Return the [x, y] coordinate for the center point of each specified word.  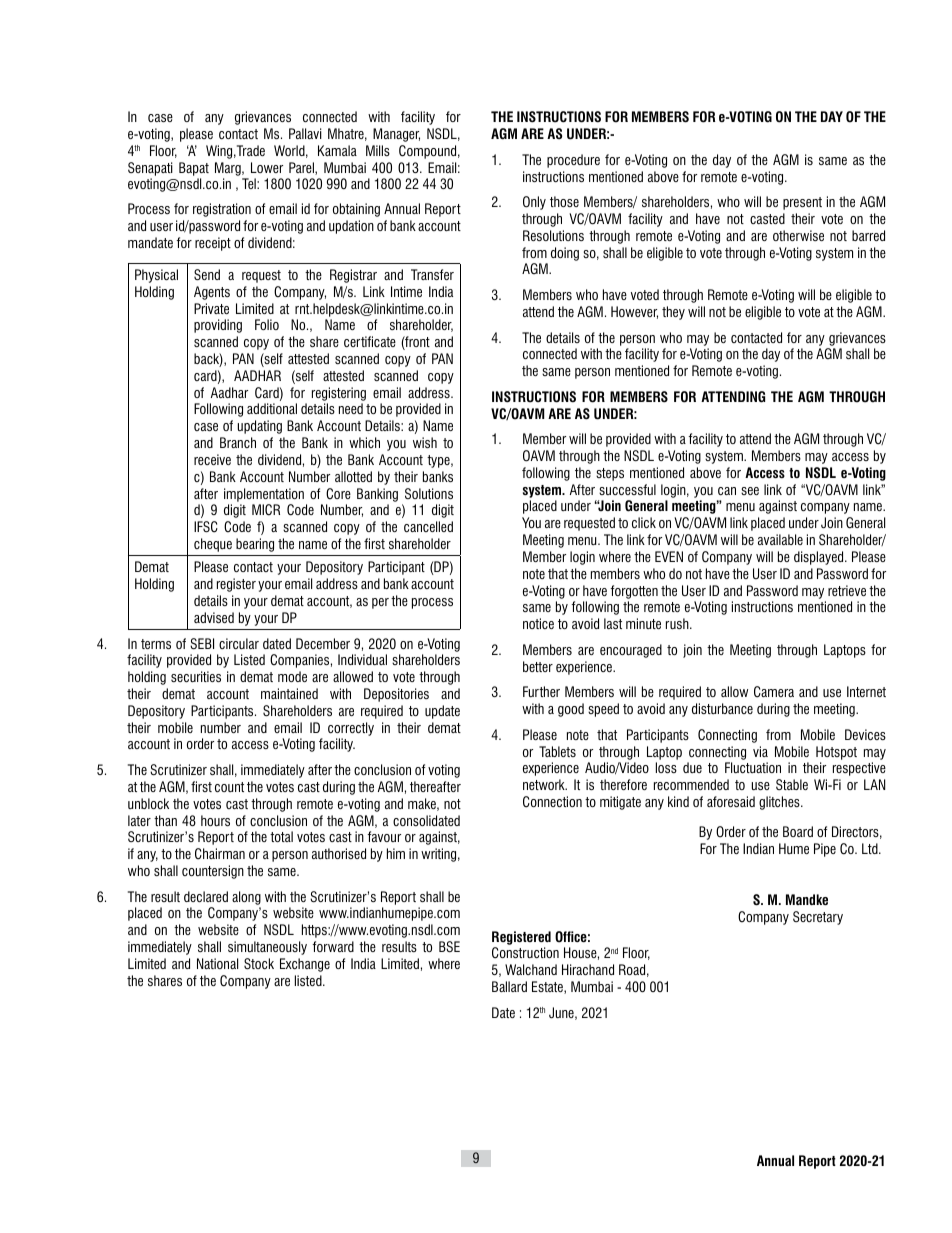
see [750, 491]
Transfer [432, 274]
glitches [780, 803]
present [802, 203]
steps [610, 474]
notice [538, 623]
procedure [573, 161]
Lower [267, 167]
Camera [774, 692]
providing [218, 326]
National [217, 963]
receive [212, 459]
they [673, 313]
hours [215, 820]
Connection [552, 802]
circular [239, 643]
